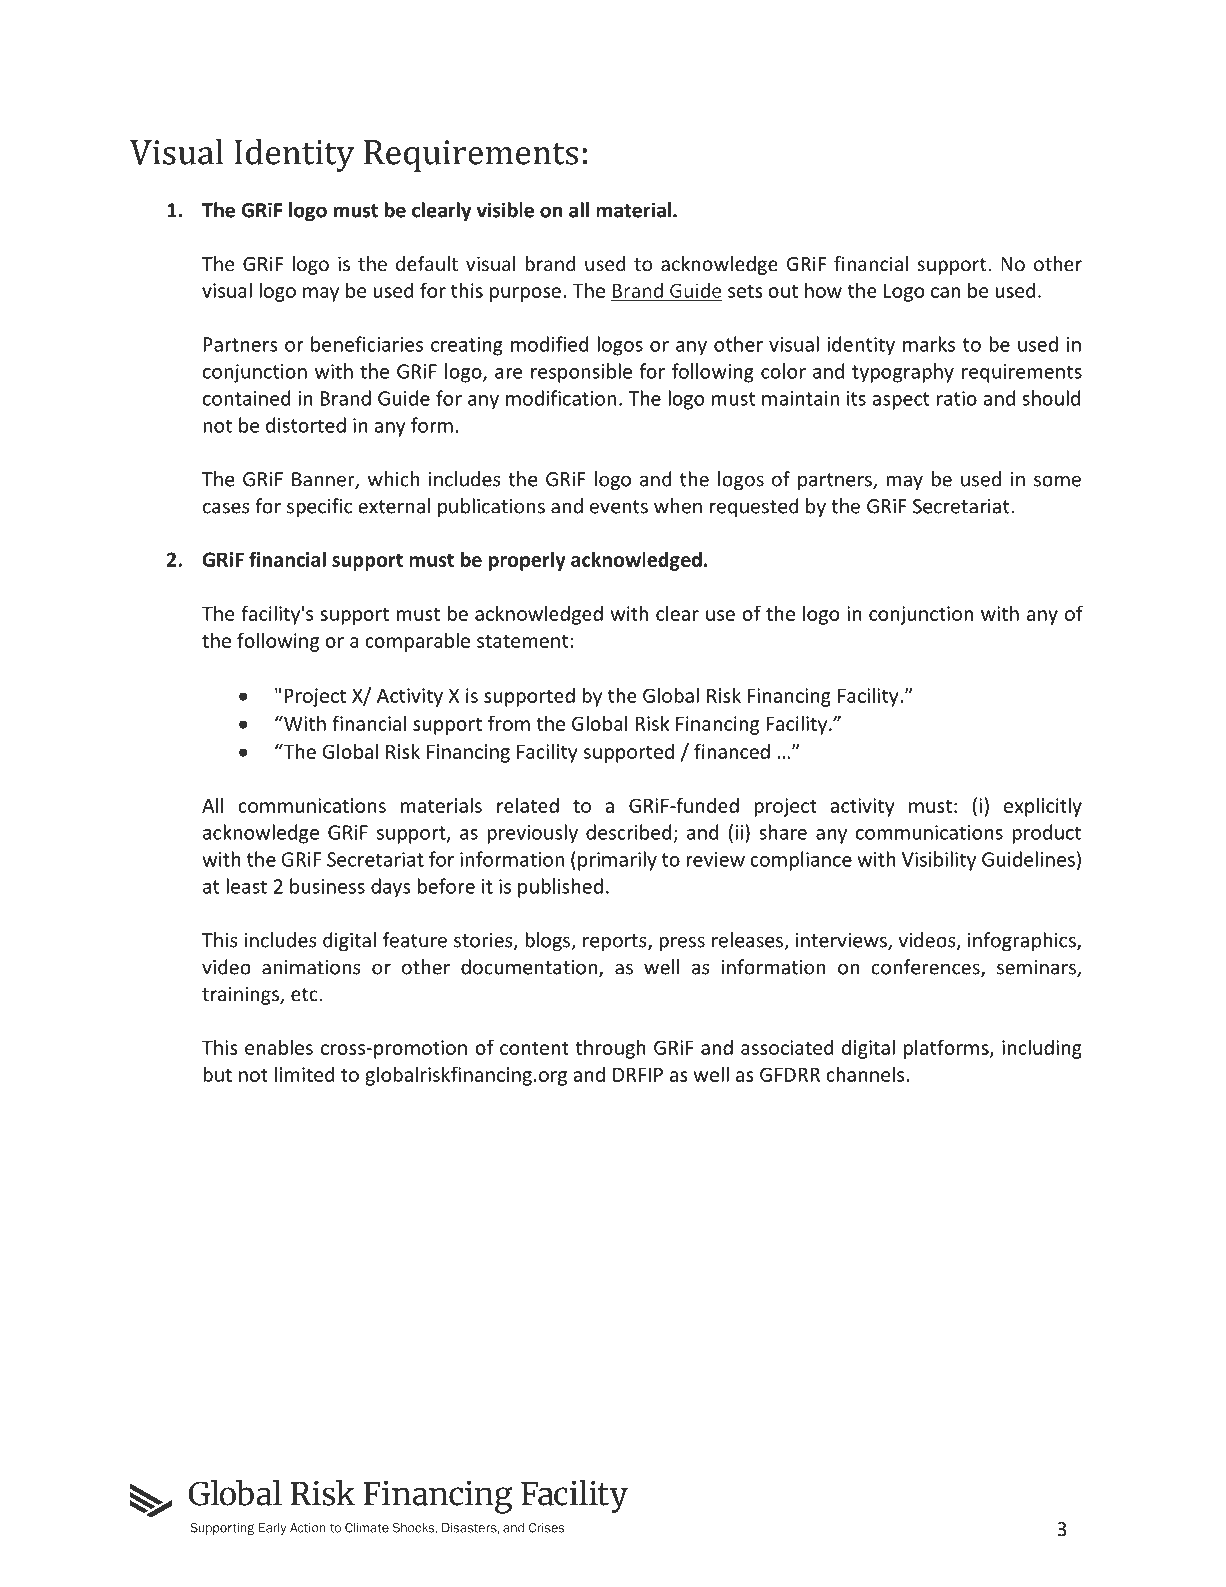 This image has height=1587, width=1226. I want to click on enables, so click(279, 1047).
